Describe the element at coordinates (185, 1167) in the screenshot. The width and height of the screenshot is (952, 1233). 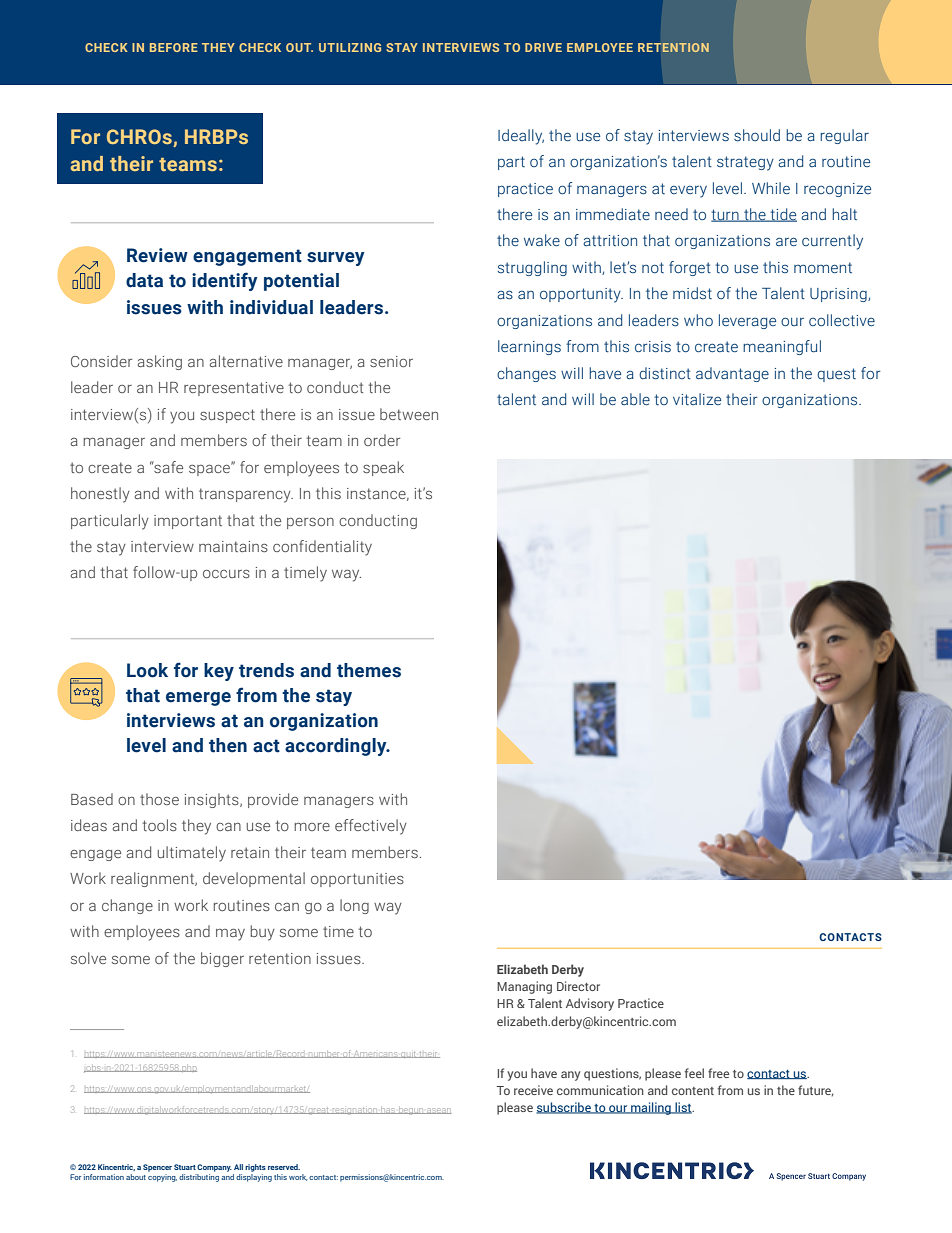
I see `Stuart` at that location.
